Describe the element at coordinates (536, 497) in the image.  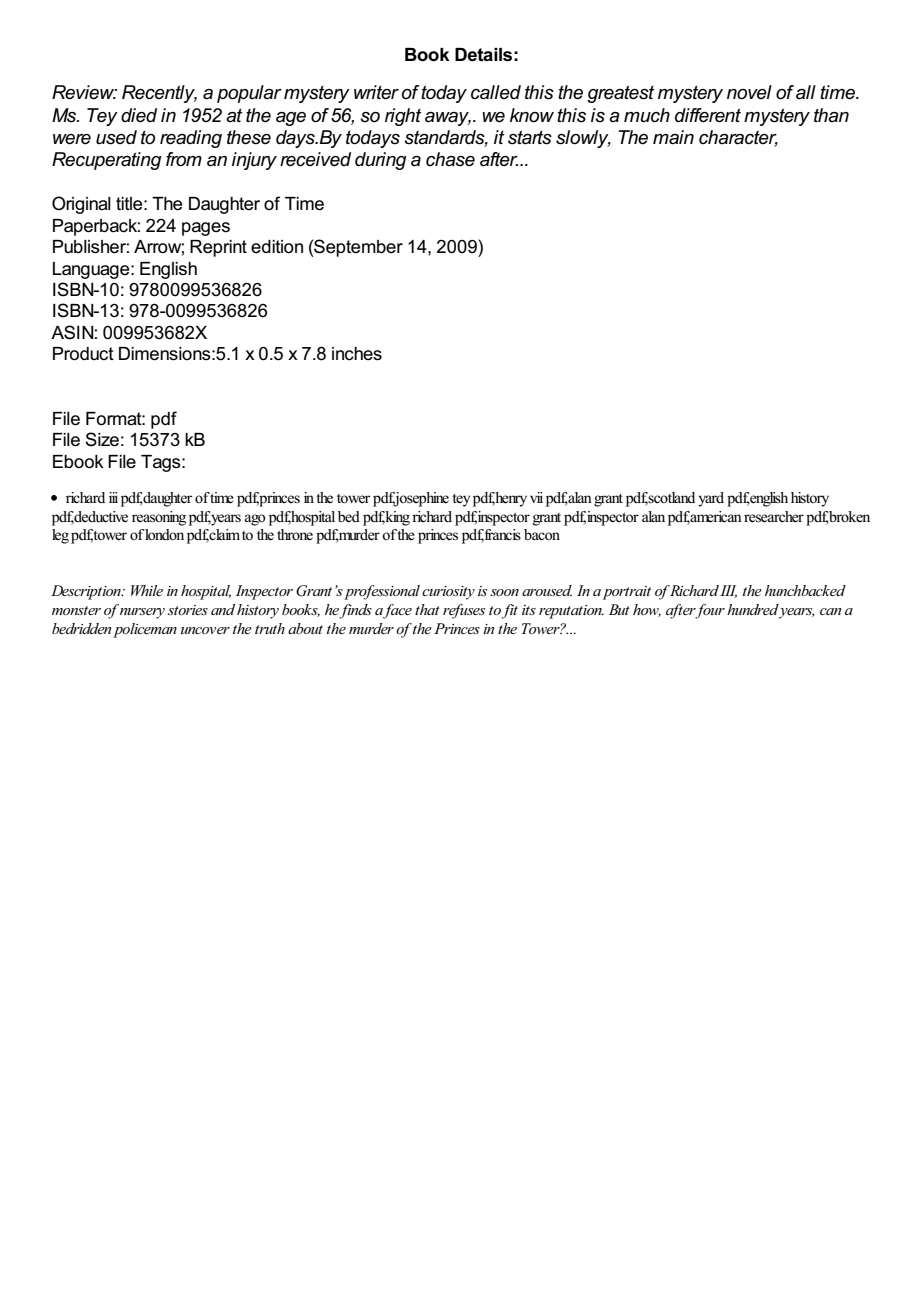
I see `vii` at that location.
